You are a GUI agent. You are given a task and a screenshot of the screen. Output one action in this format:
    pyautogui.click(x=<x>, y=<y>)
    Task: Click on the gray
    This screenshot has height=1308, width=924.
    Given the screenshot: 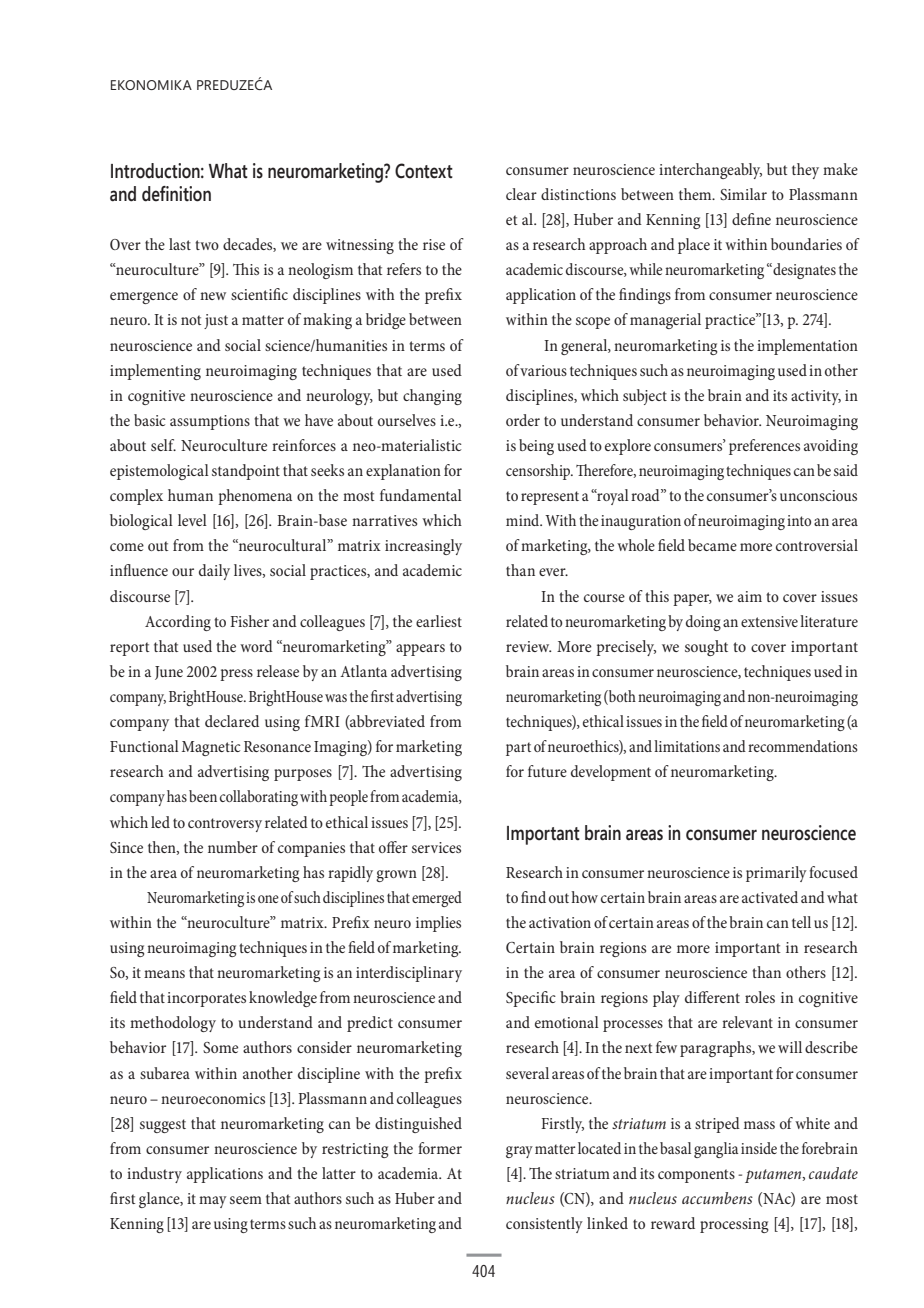 What is the action you would take?
    pyautogui.click(x=519, y=1152)
